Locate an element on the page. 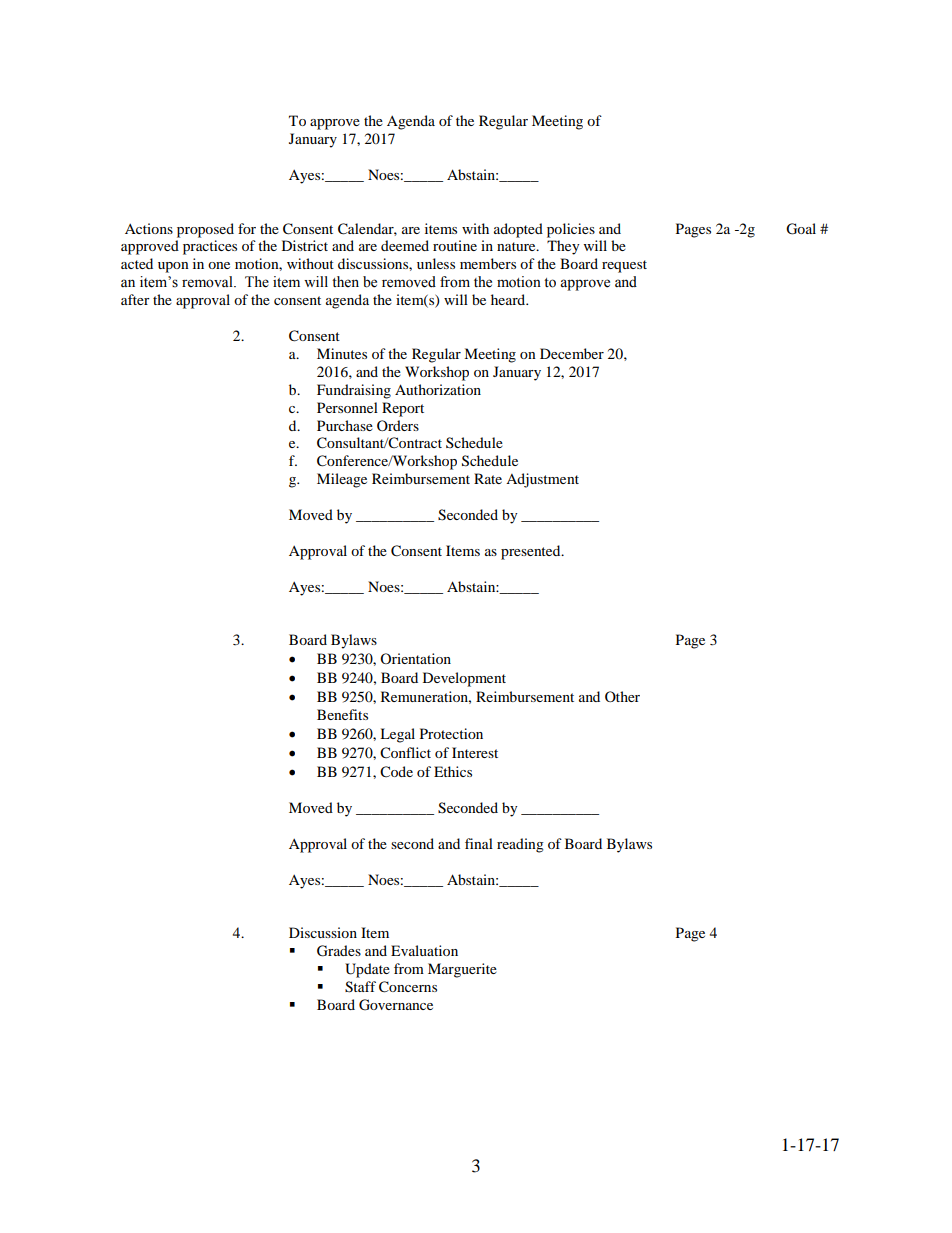 The height and width of the document is (1233, 952). Adjustment is located at coordinates (542, 480).
